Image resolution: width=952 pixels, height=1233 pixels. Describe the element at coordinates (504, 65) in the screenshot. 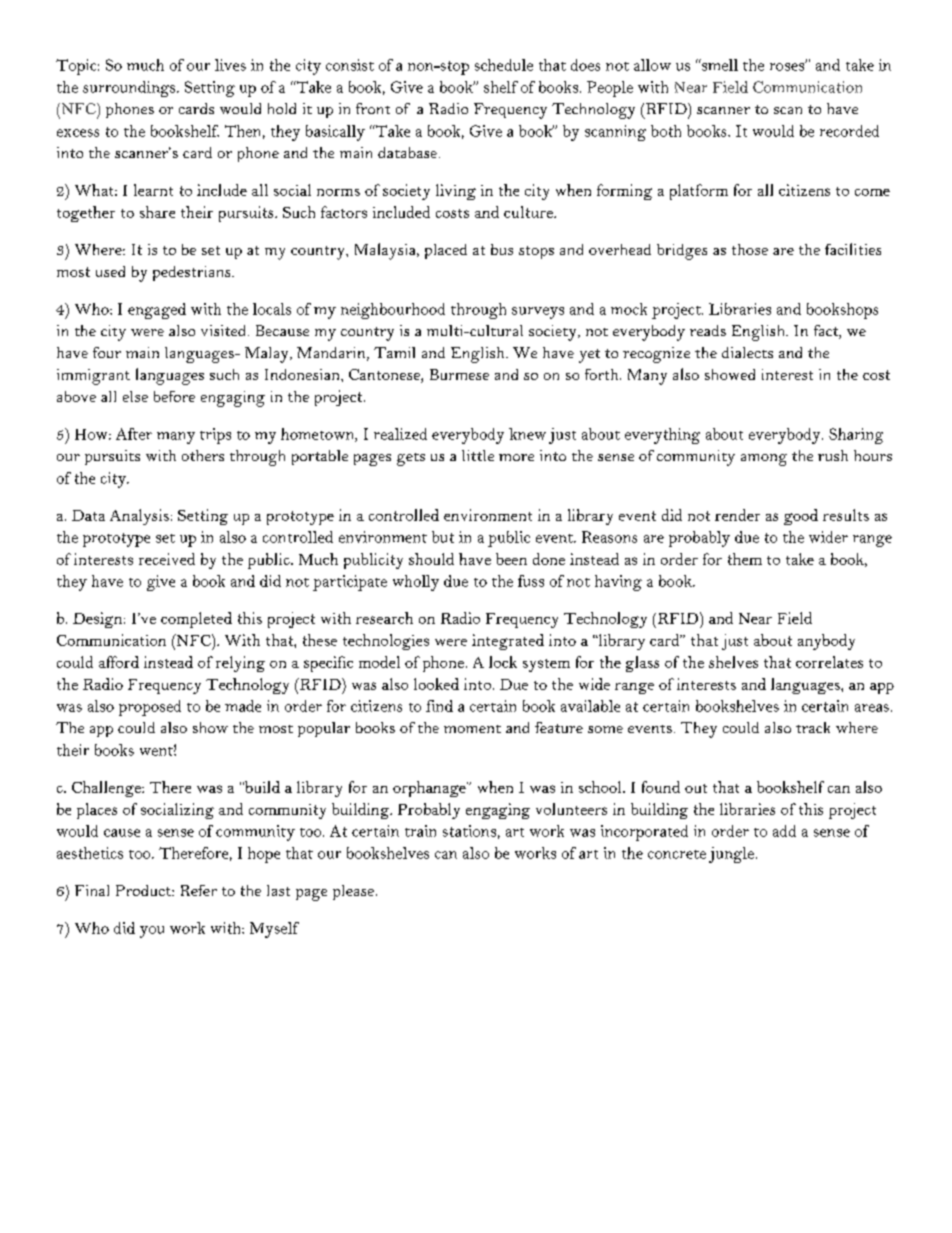

I see `schedule` at that location.
